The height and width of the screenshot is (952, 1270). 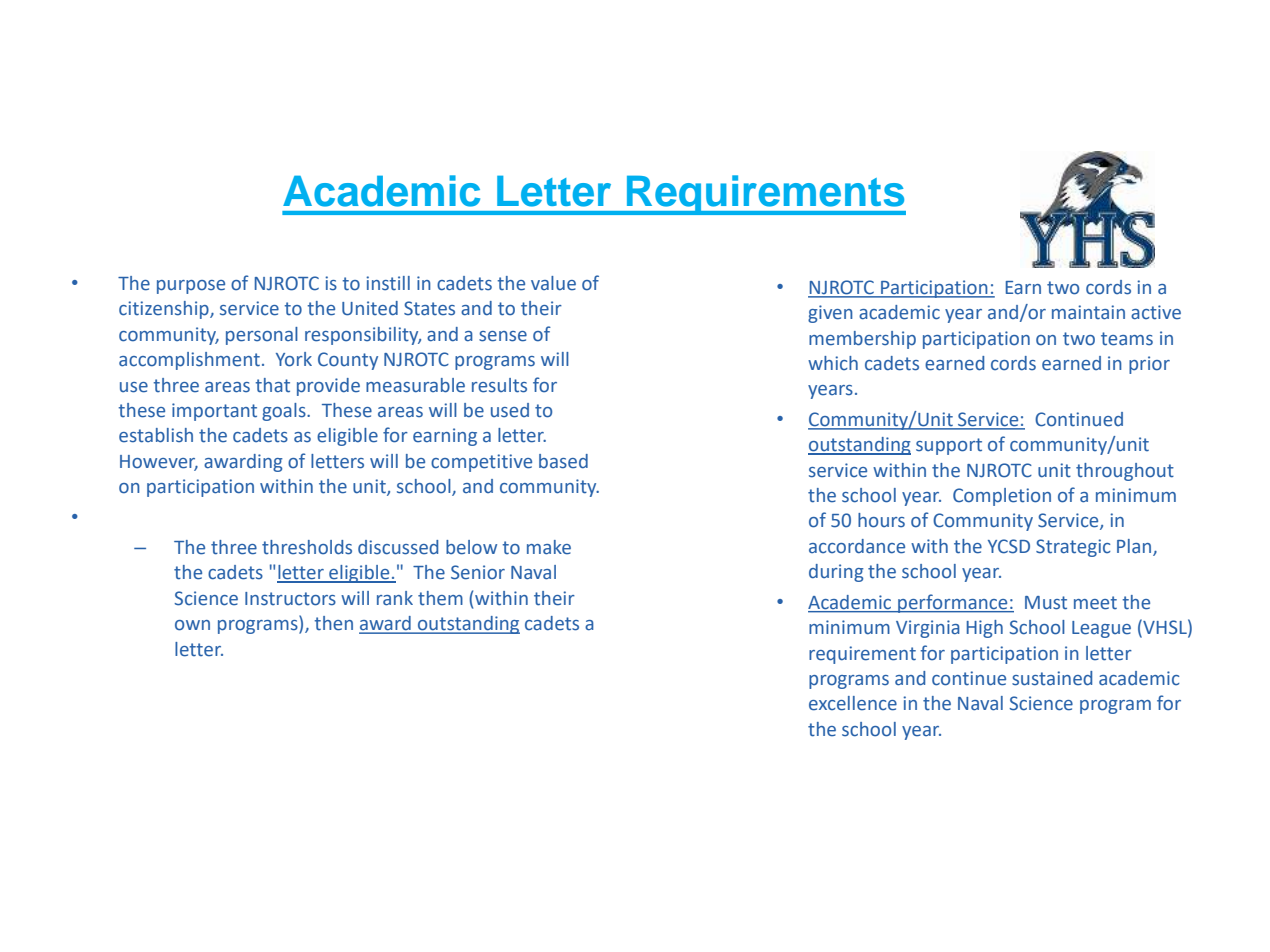 What do you see at coordinates (192, 625) in the screenshot?
I see `own` at bounding box center [192, 625].
